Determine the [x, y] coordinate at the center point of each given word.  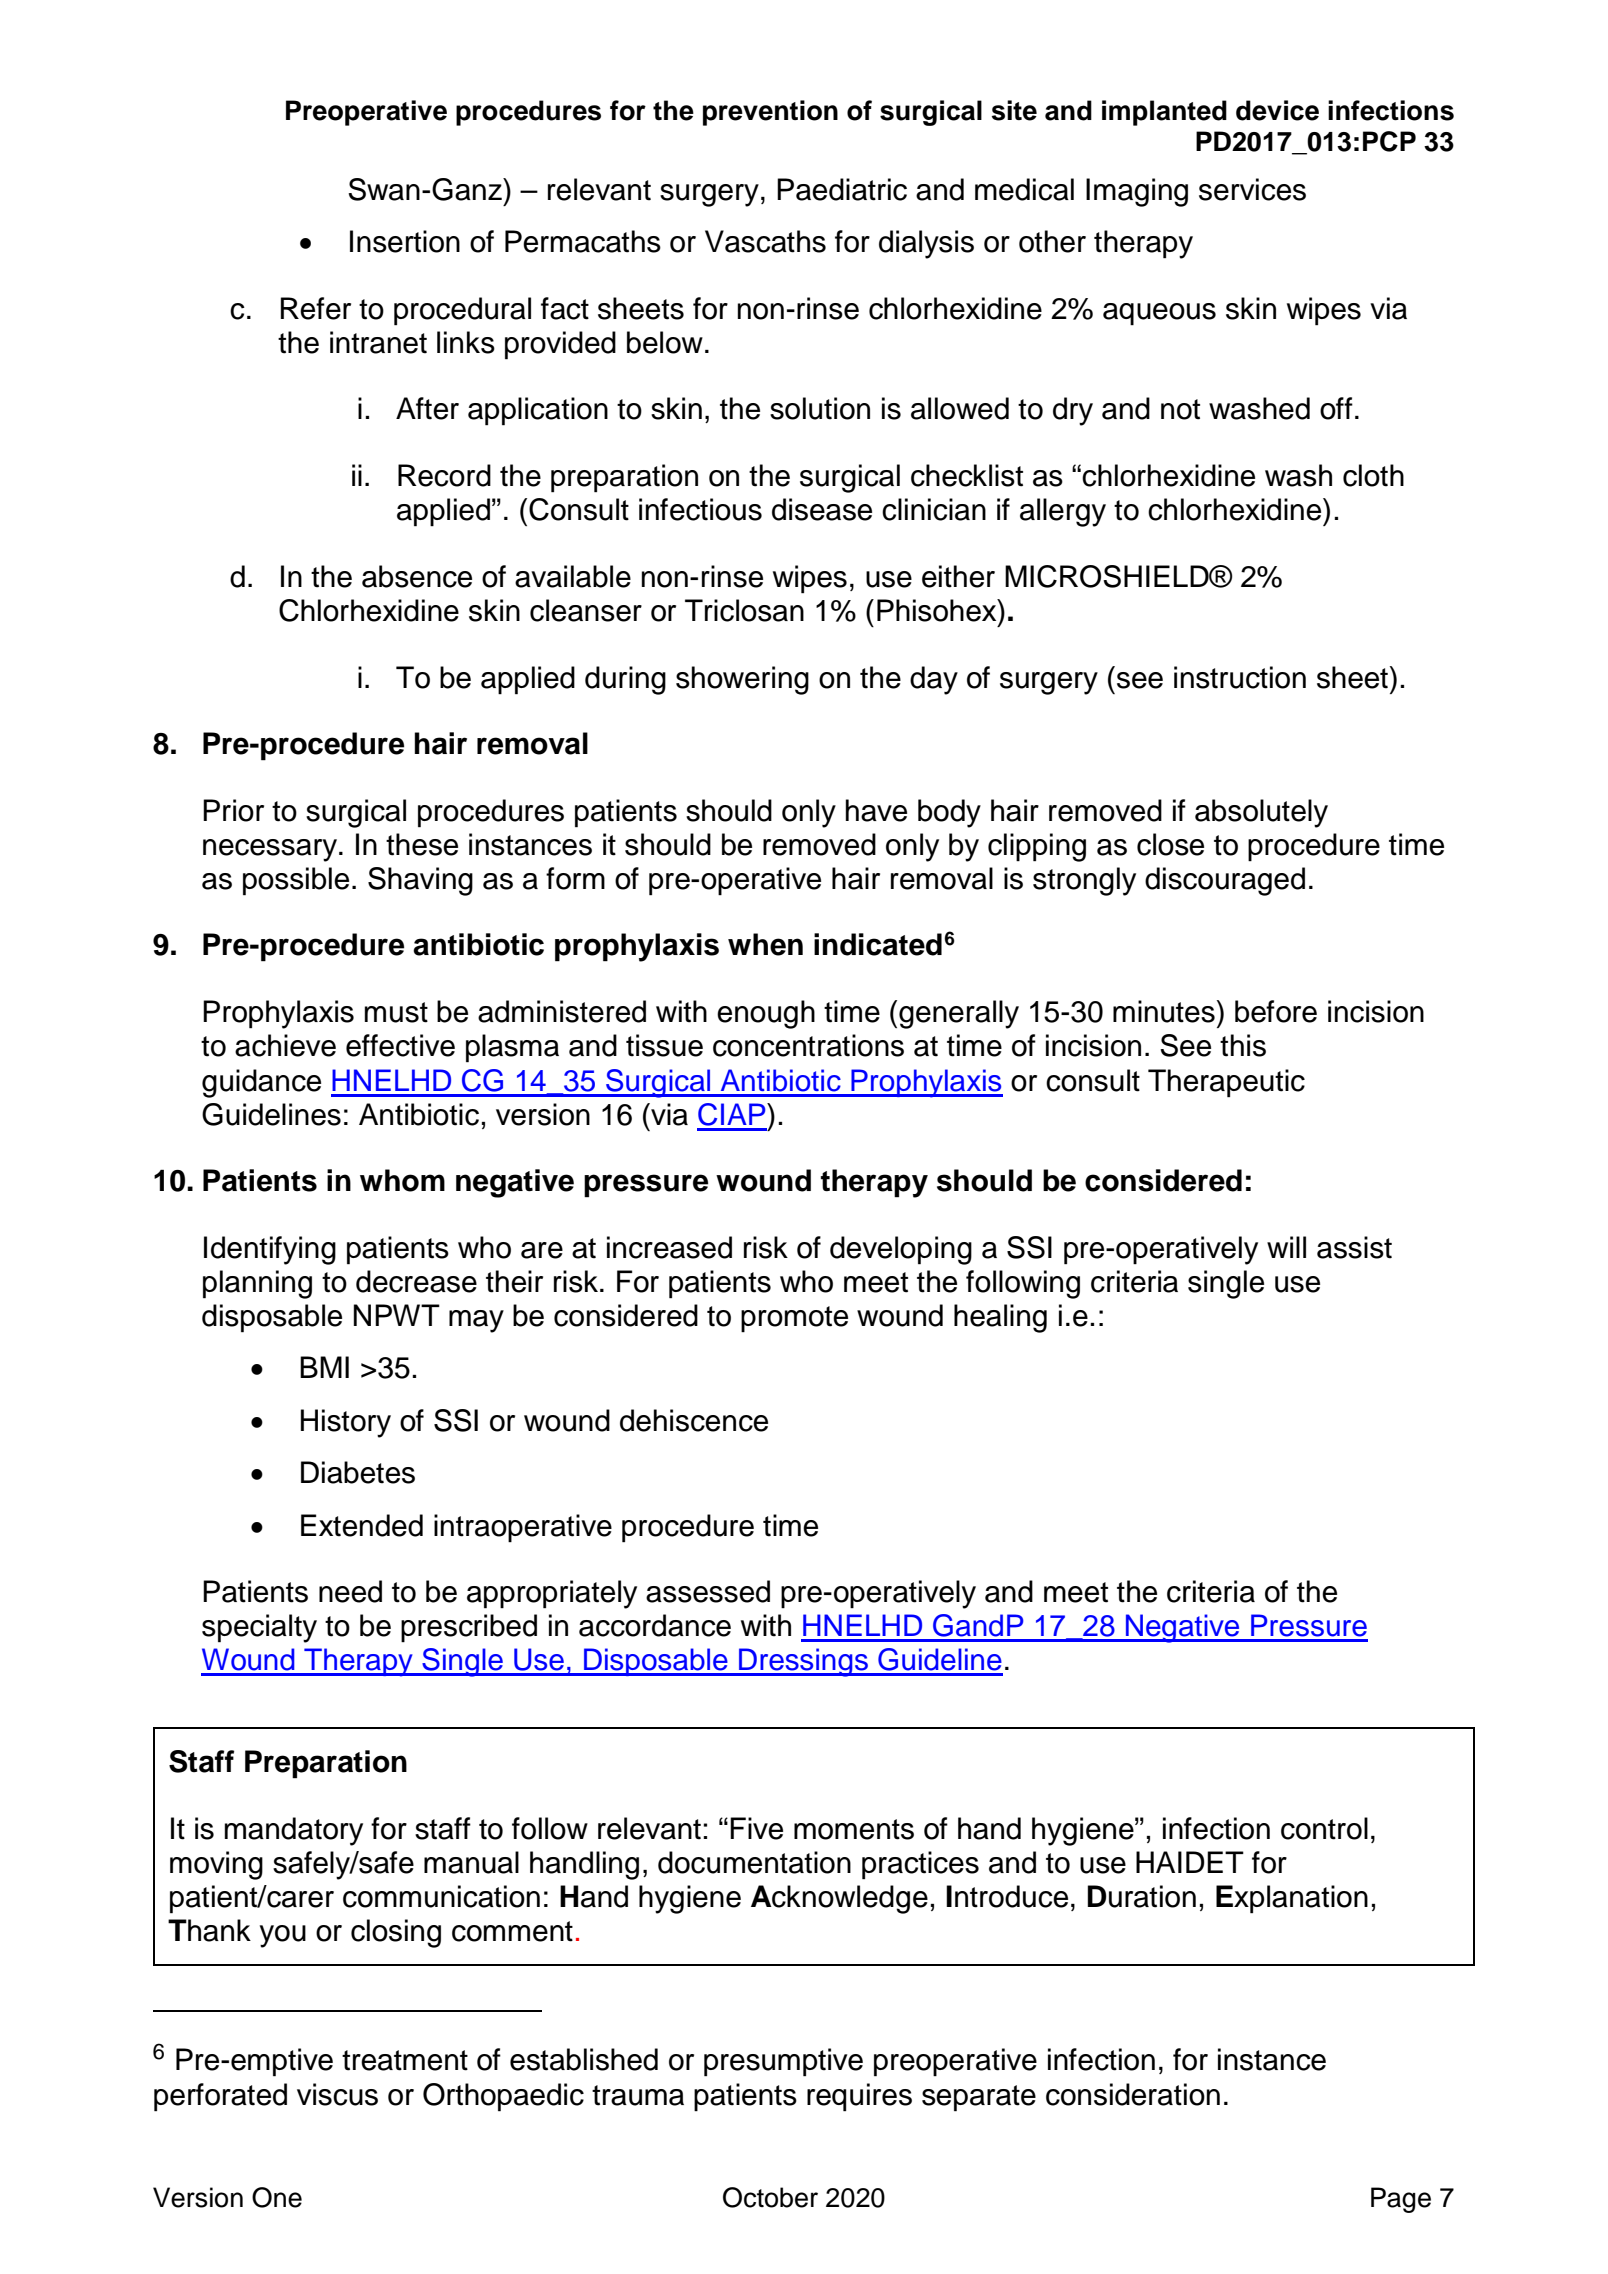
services [1252, 189]
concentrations [808, 1045]
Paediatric [842, 189]
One [277, 2197]
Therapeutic [1226, 1083]
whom [402, 1180]
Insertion [405, 241]
